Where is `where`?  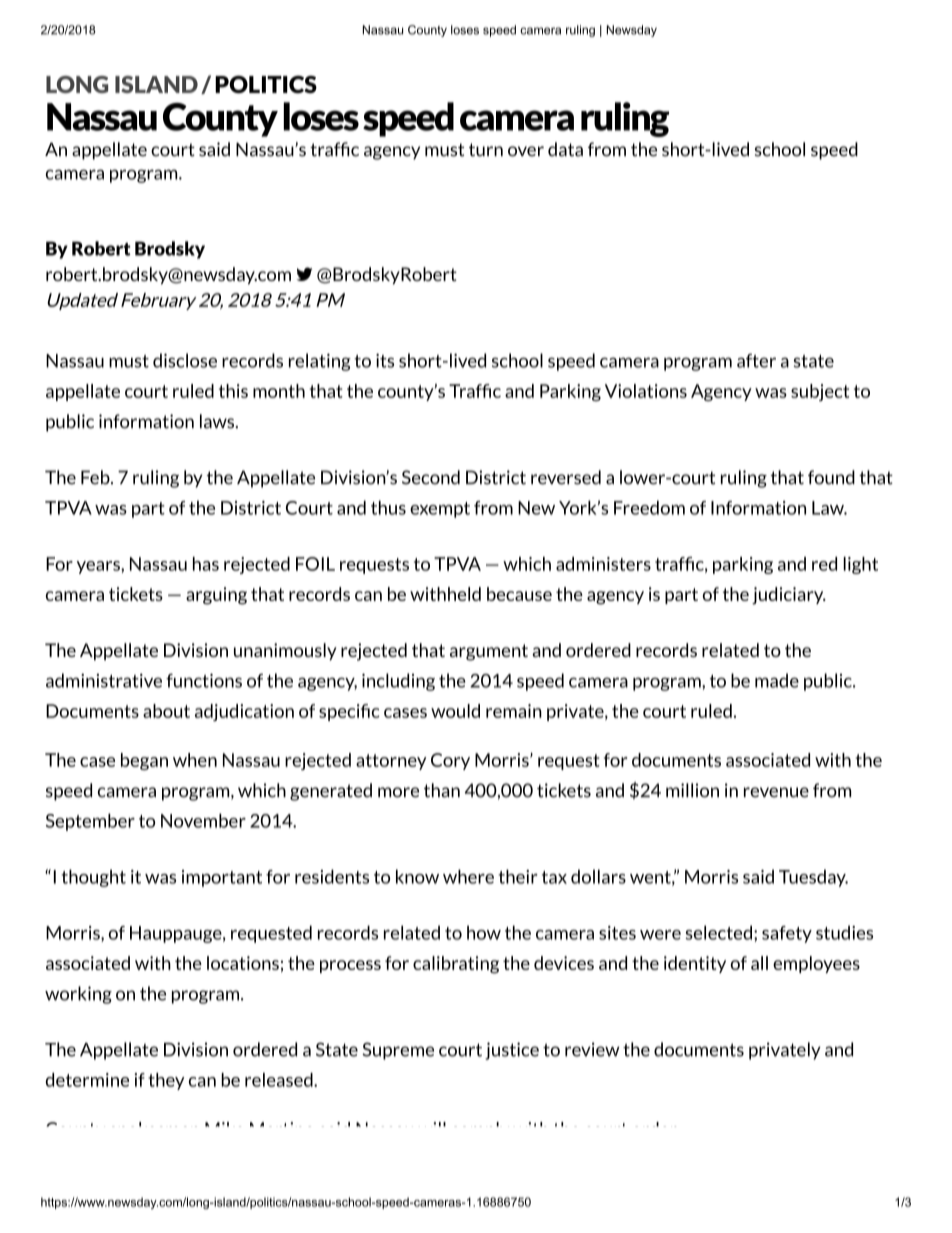
where is located at coordinates (468, 876).
